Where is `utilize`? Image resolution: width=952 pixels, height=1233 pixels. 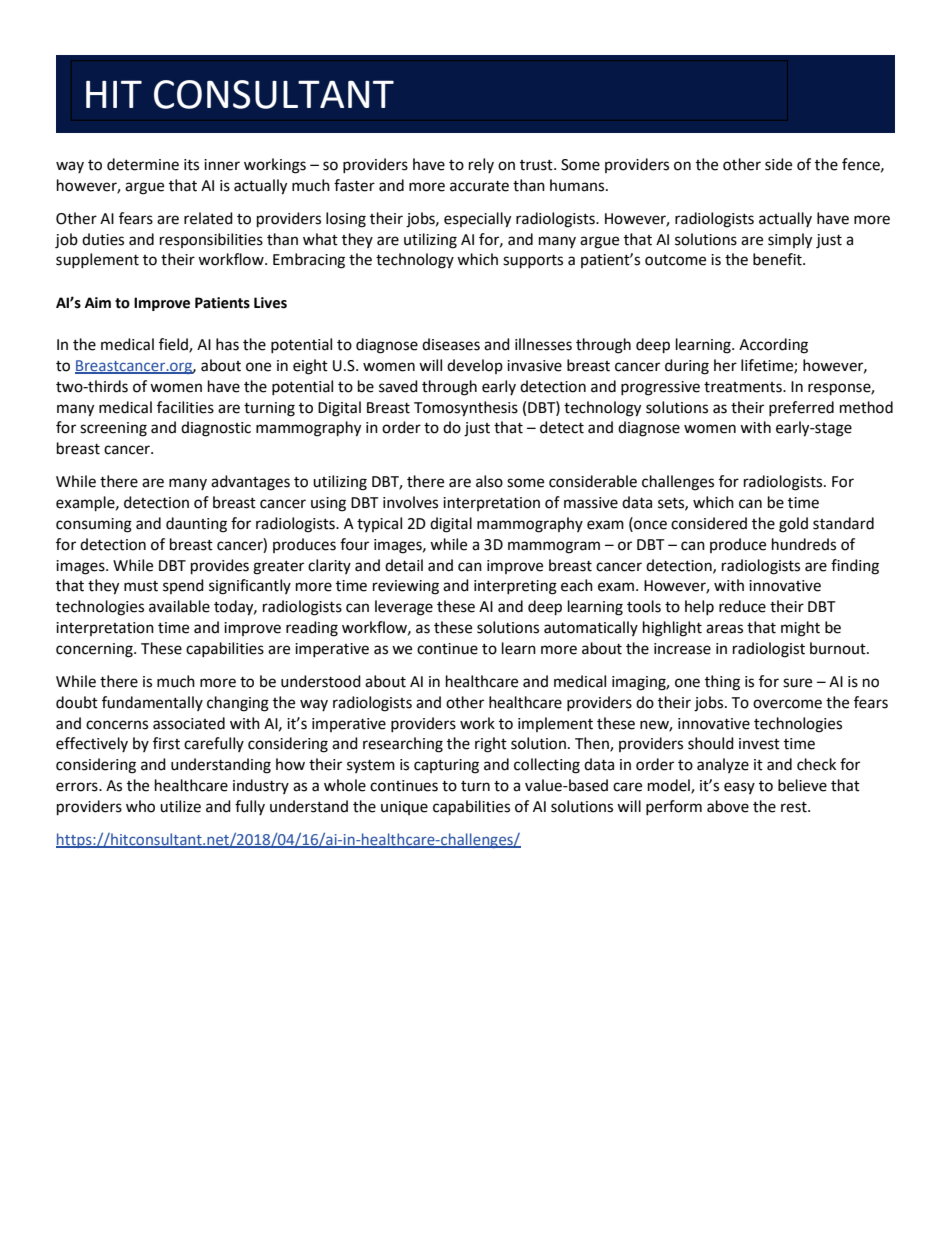
utilize is located at coordinates (180, 806).
